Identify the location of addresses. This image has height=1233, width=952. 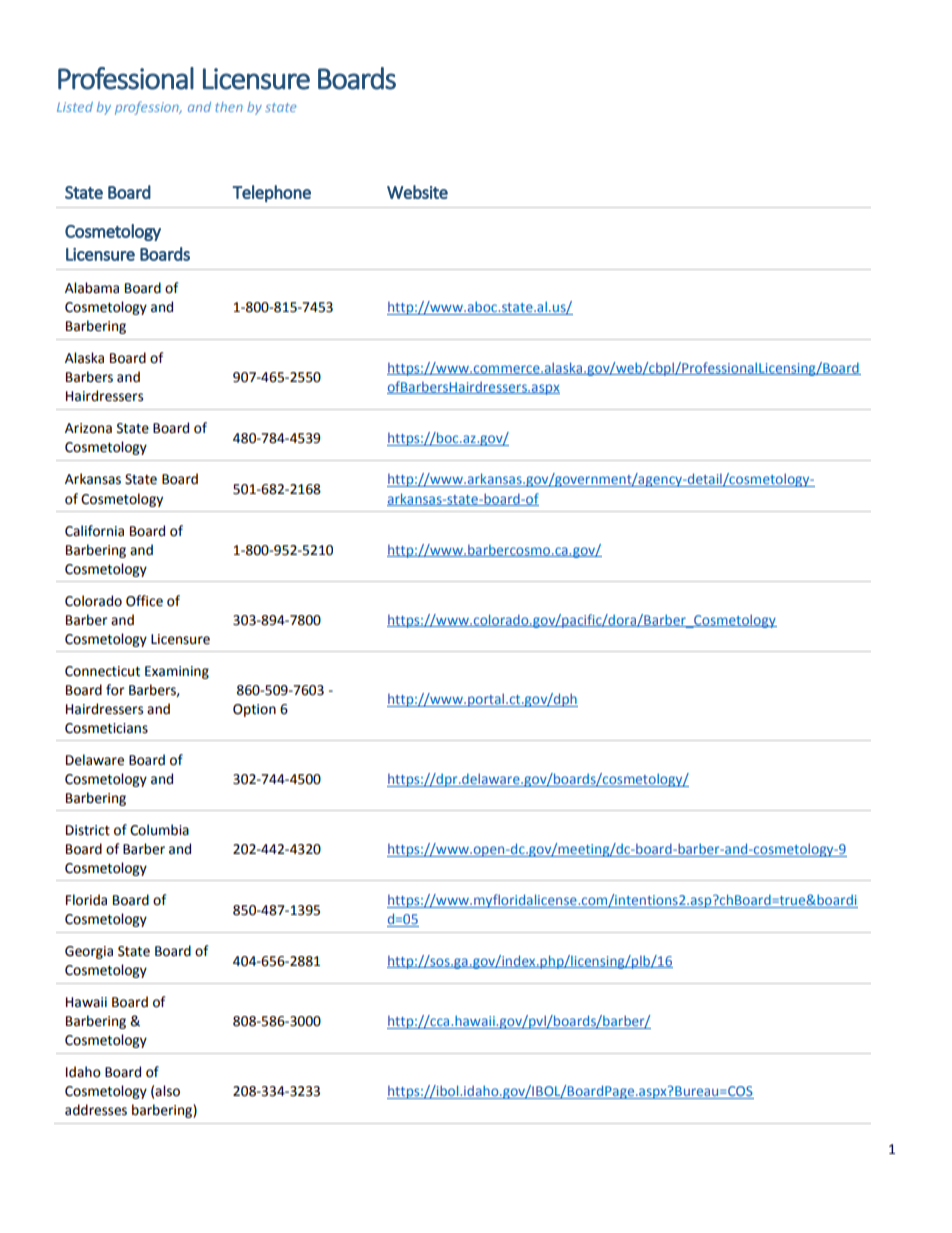
(96, 1110).
